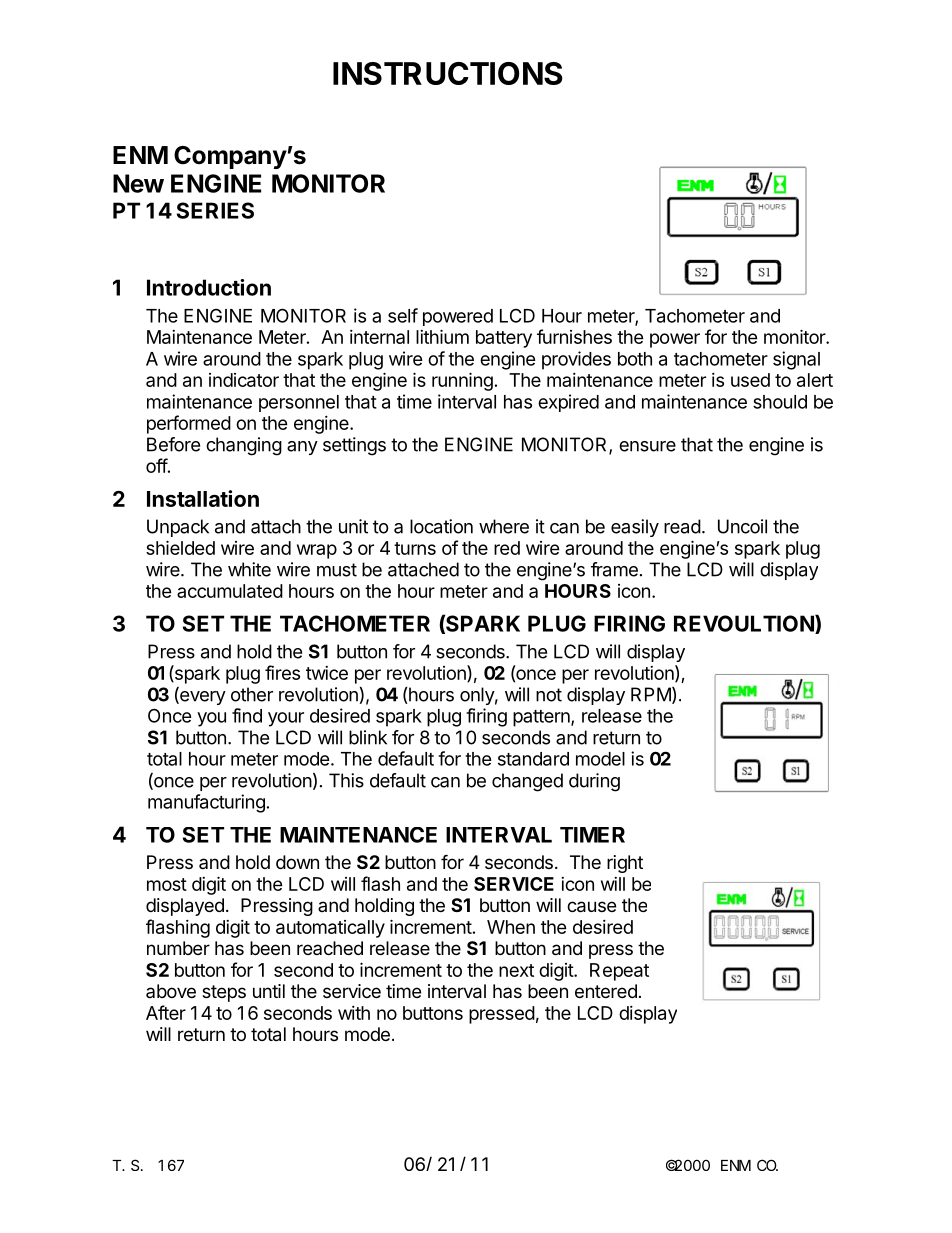 The image size is (952, 1233). I want to click on furnishes, so click(574, 336).
